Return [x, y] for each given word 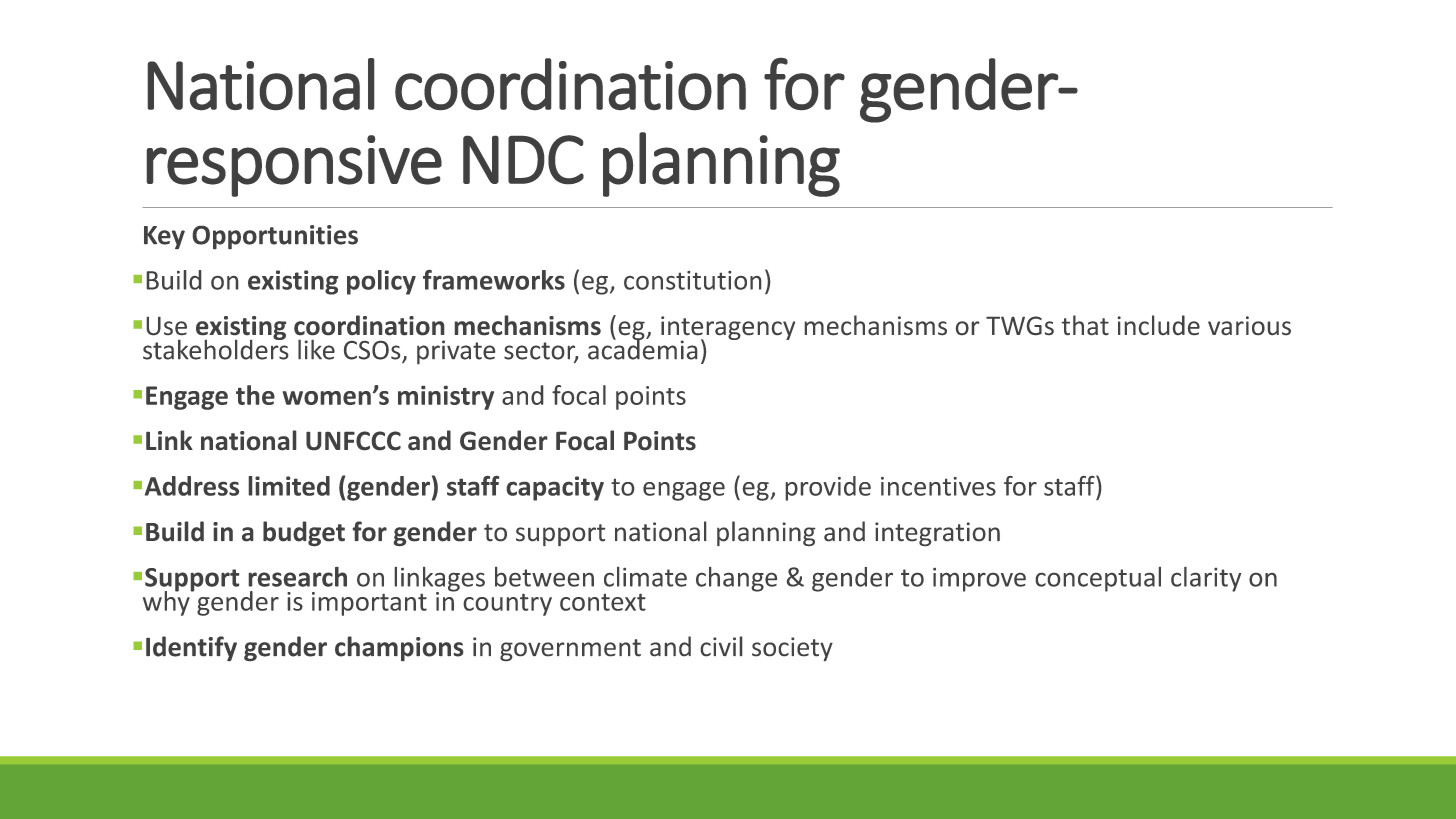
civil [721, 646]
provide [828, 488]
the [255, 395]
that [1085, 325]
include [1159, 325]
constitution [692, 280]
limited [289, 486]
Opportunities [275, 237]
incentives [938, 486]
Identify [191, 648]
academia [642, 348]
